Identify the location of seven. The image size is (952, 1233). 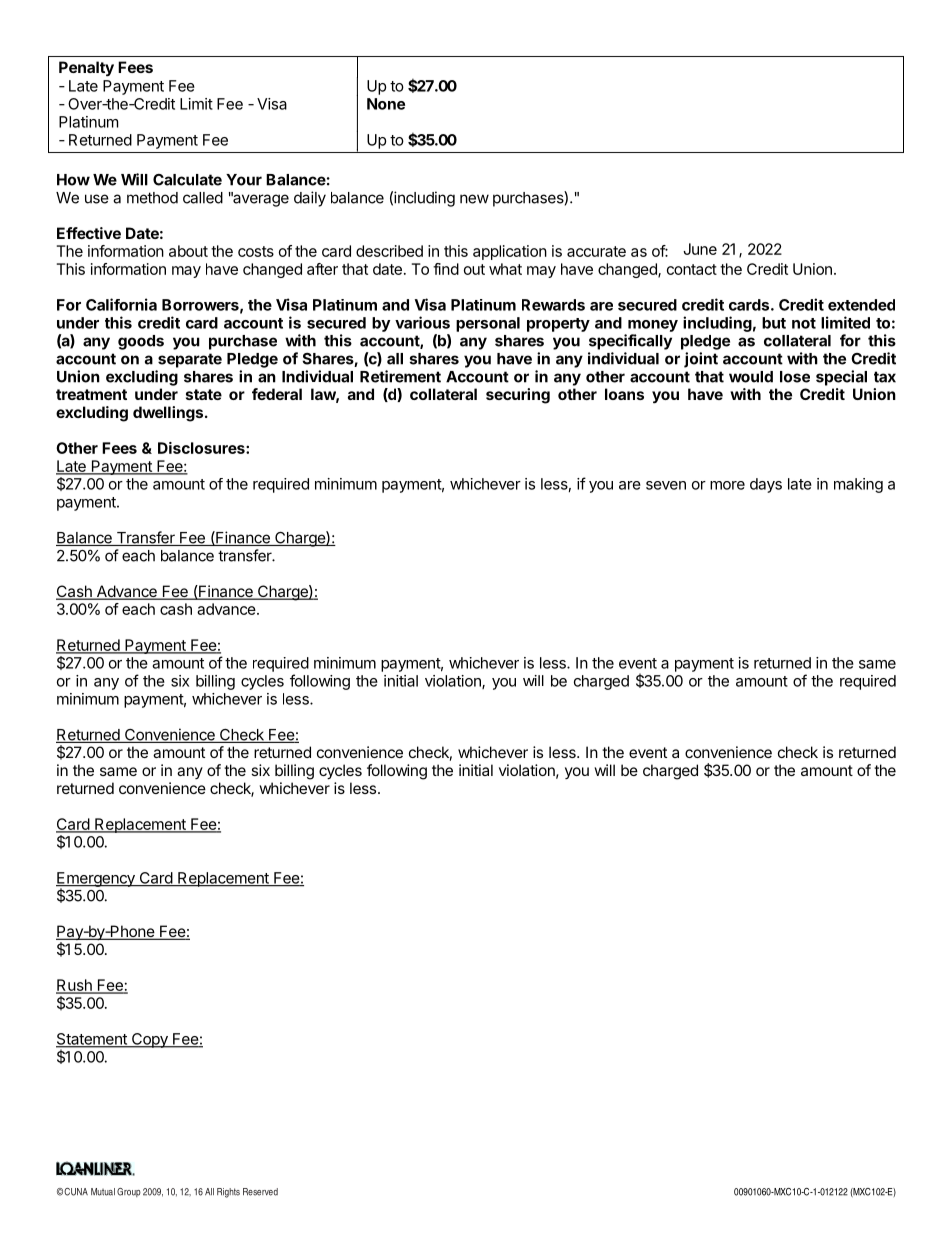
(666, 485).
